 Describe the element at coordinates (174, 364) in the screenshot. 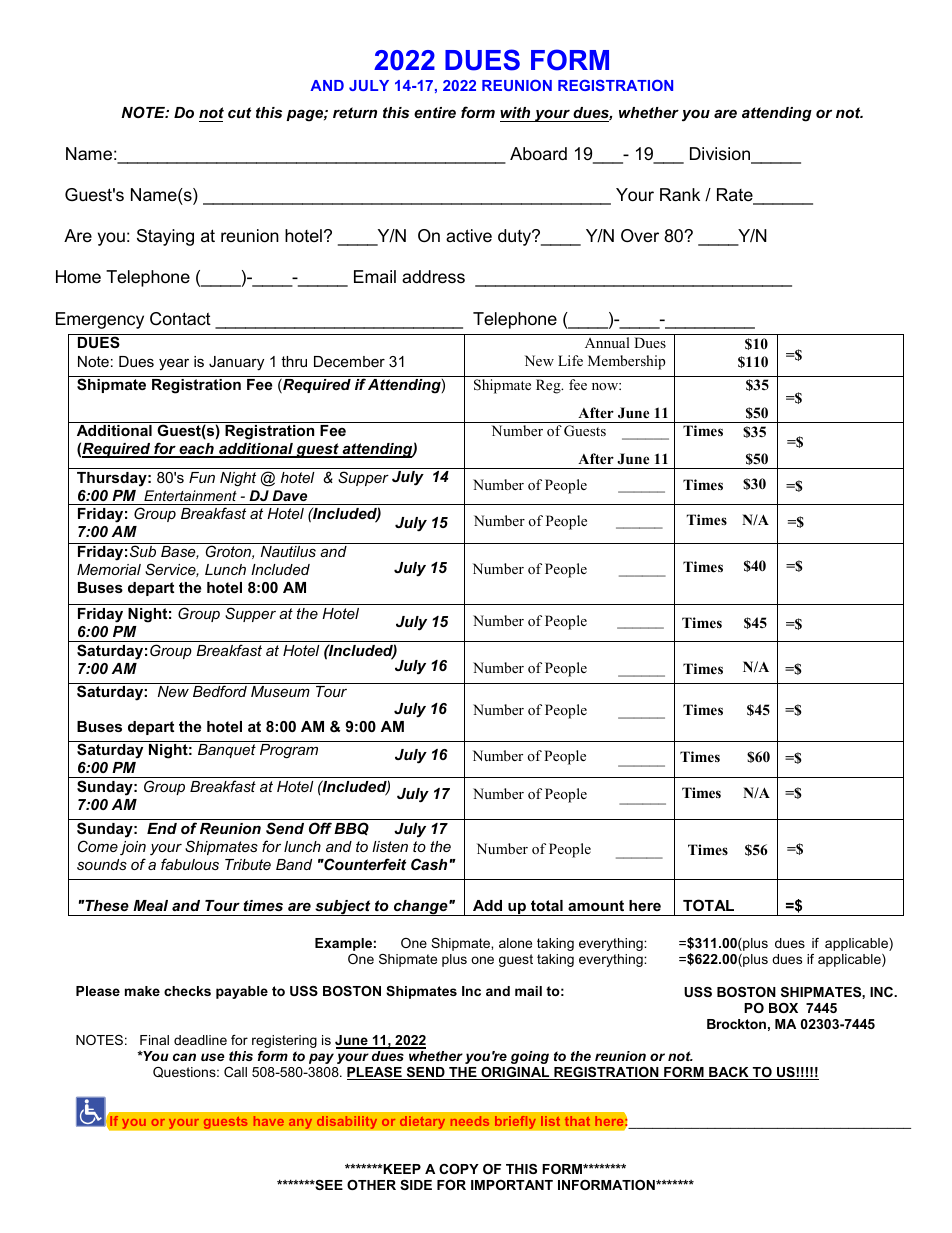

I see `year` at that location.
